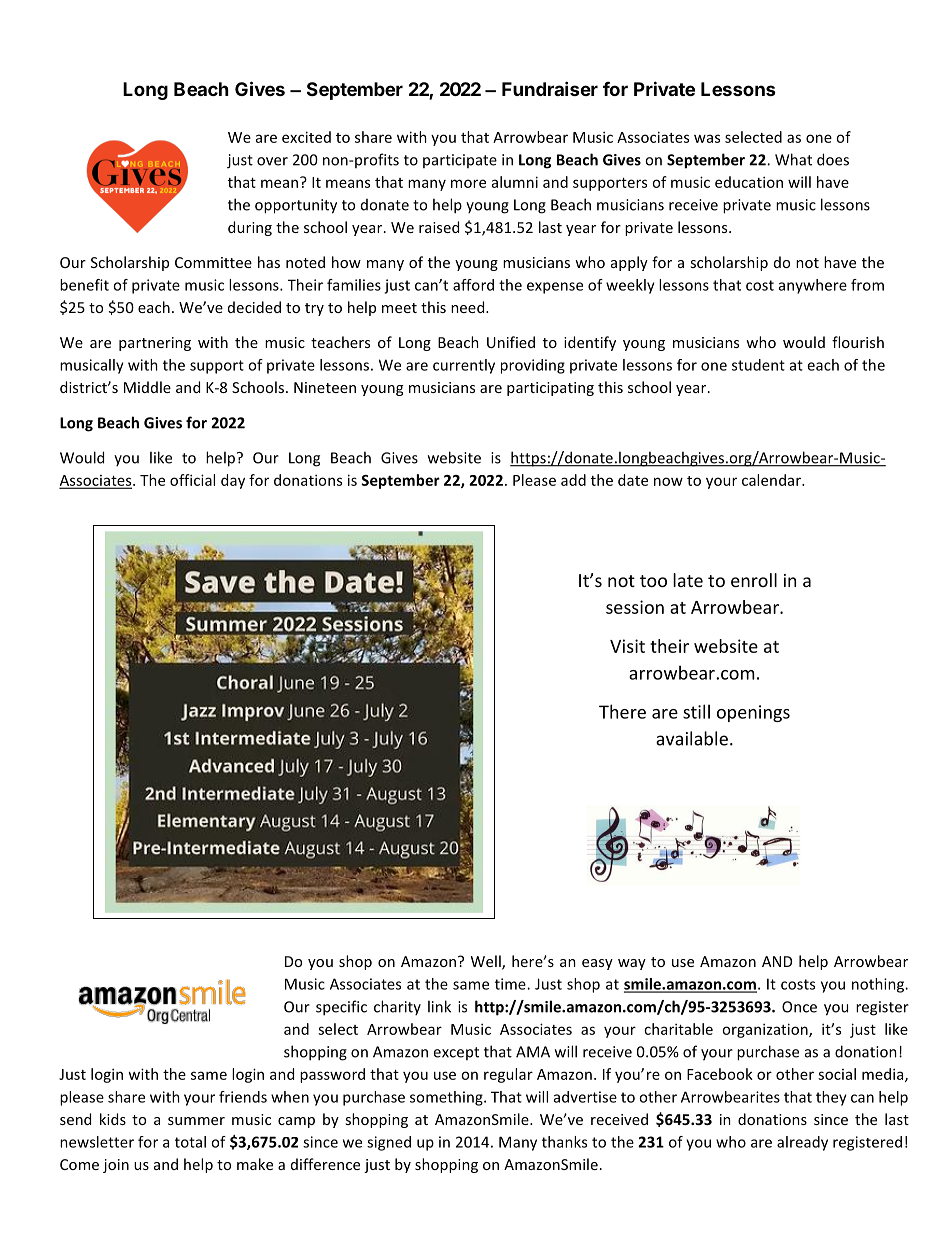 This page has height=1233, width=952. What do you see at coordinates (460, 161) in the page?
I see `participate` at bounding box center [460, 161].
